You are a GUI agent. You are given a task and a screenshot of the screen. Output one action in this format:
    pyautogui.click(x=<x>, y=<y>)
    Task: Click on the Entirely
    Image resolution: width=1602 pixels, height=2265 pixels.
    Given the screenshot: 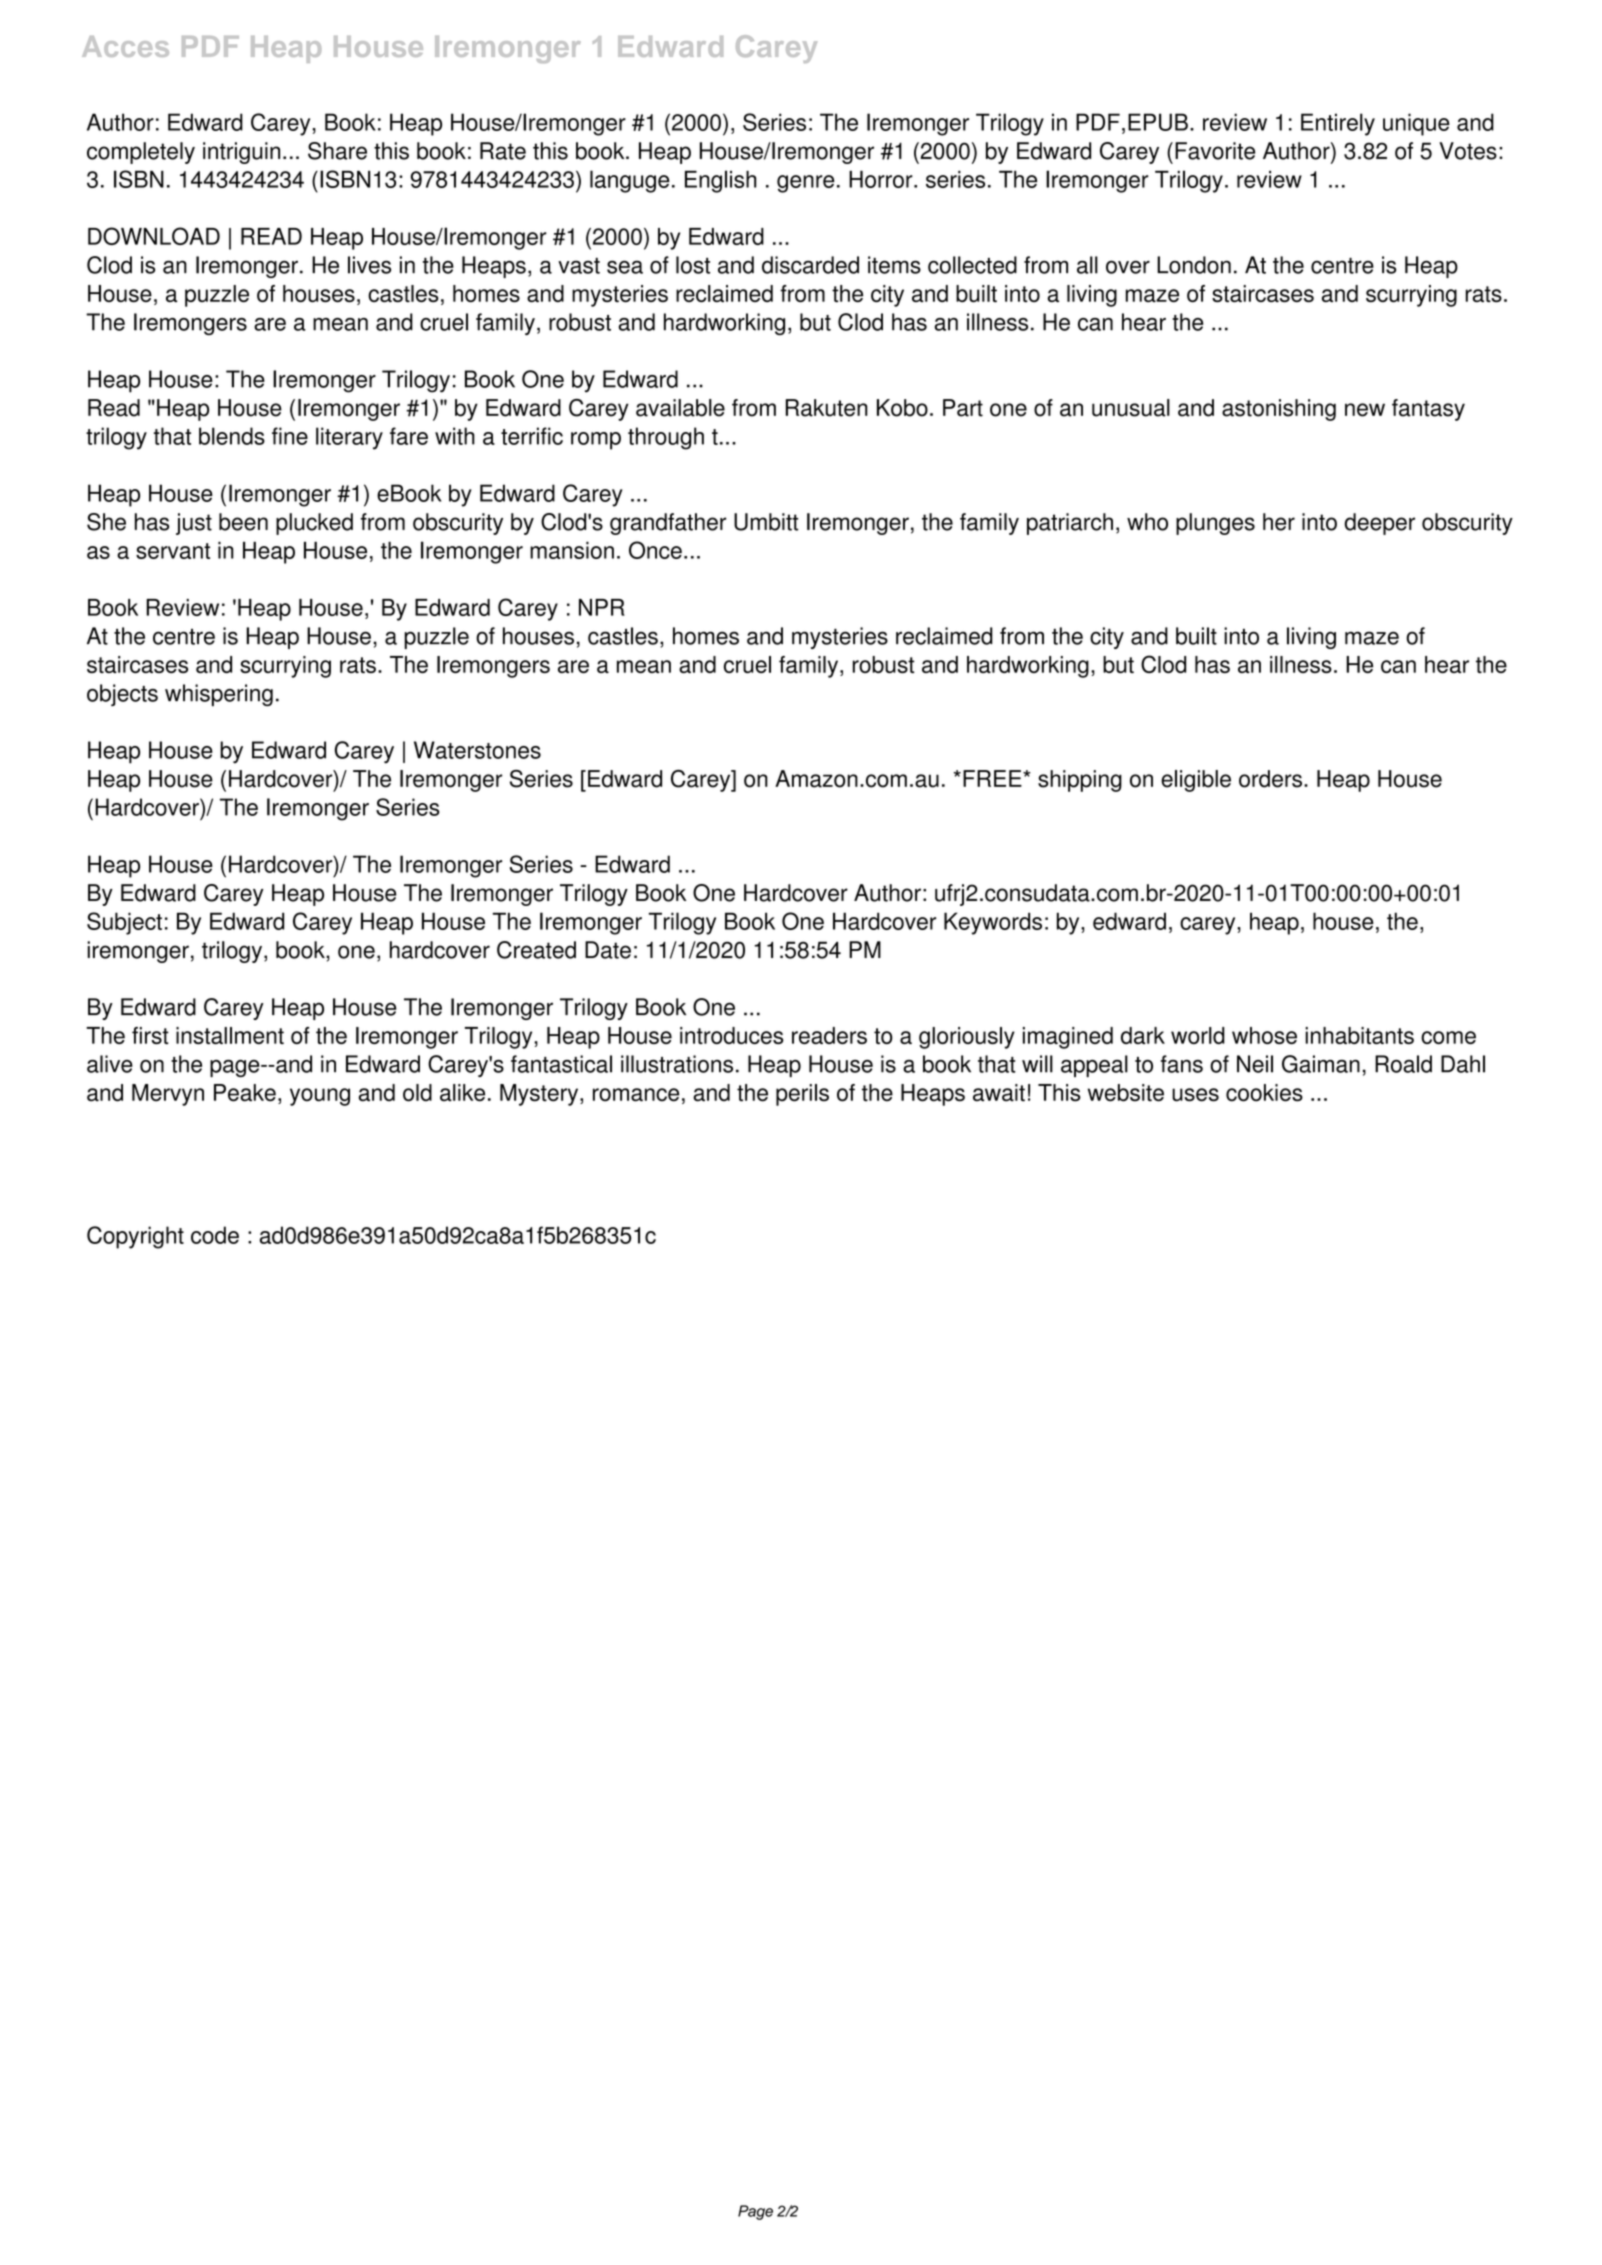 What is the action you would take?
    pyautogui.click(x=1338, y=124)
